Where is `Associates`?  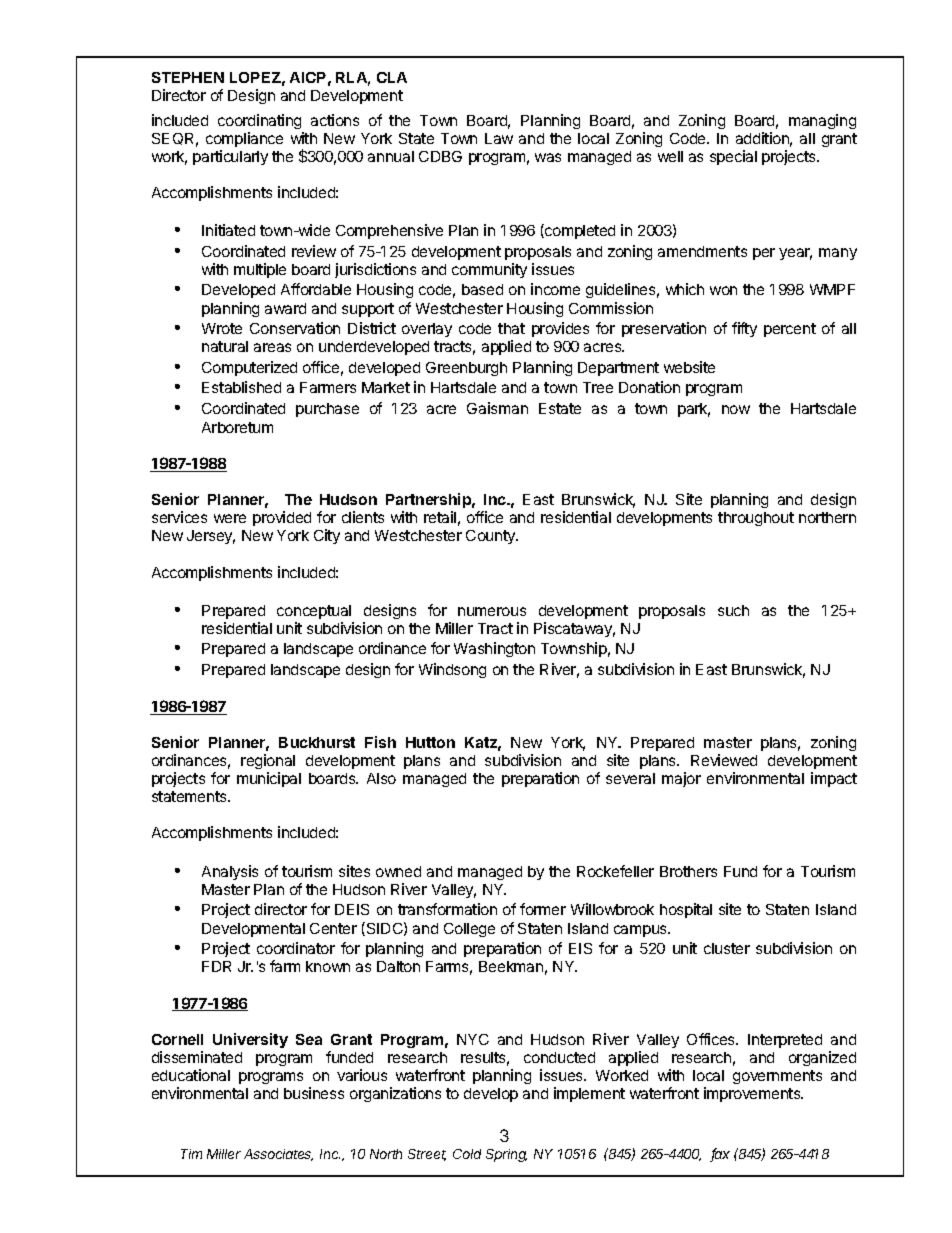 Associates is located at coordinates (278, 1155).
